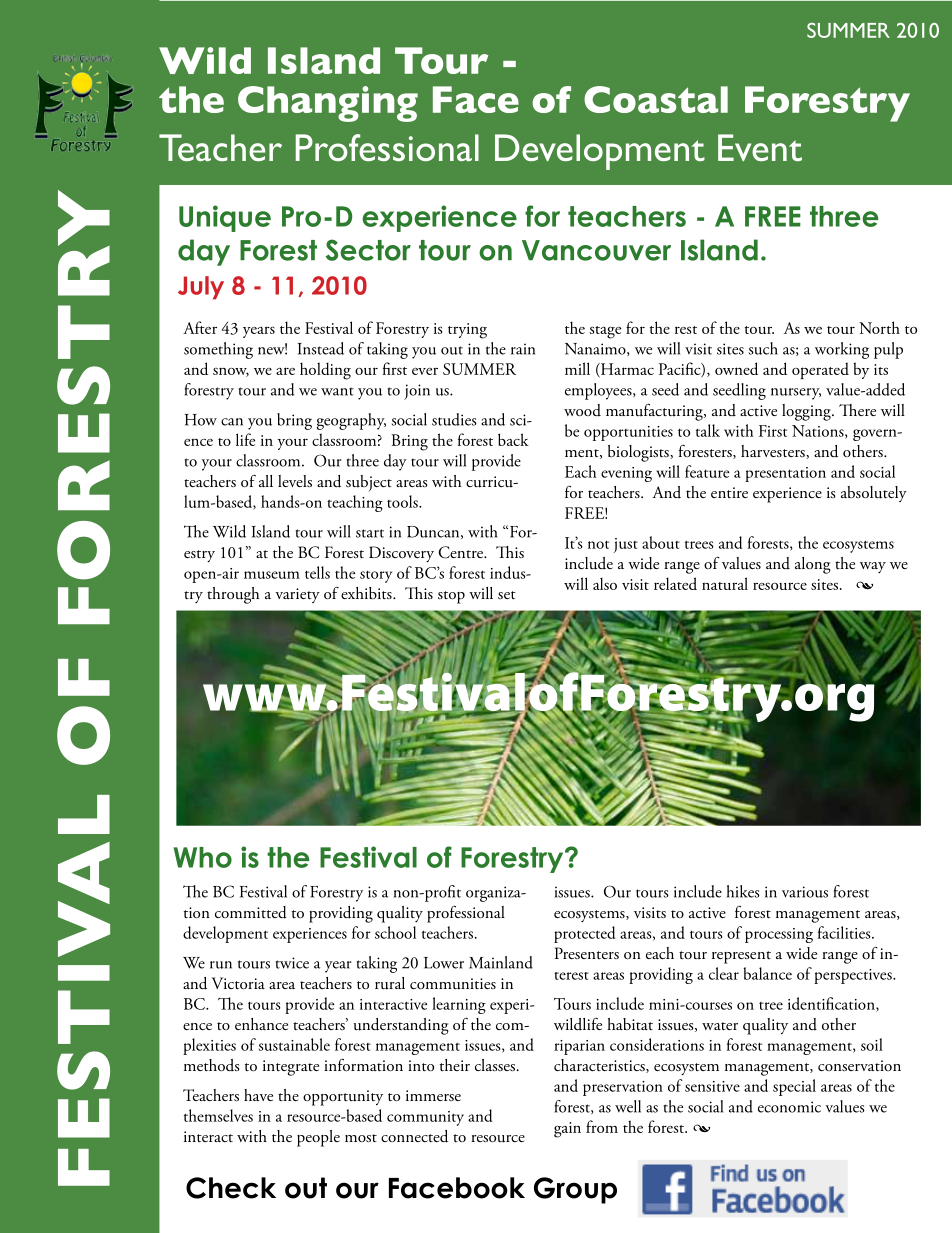  Describe the element at coordinates (325, 371) in the screenshot. I see `holding` at that location.
